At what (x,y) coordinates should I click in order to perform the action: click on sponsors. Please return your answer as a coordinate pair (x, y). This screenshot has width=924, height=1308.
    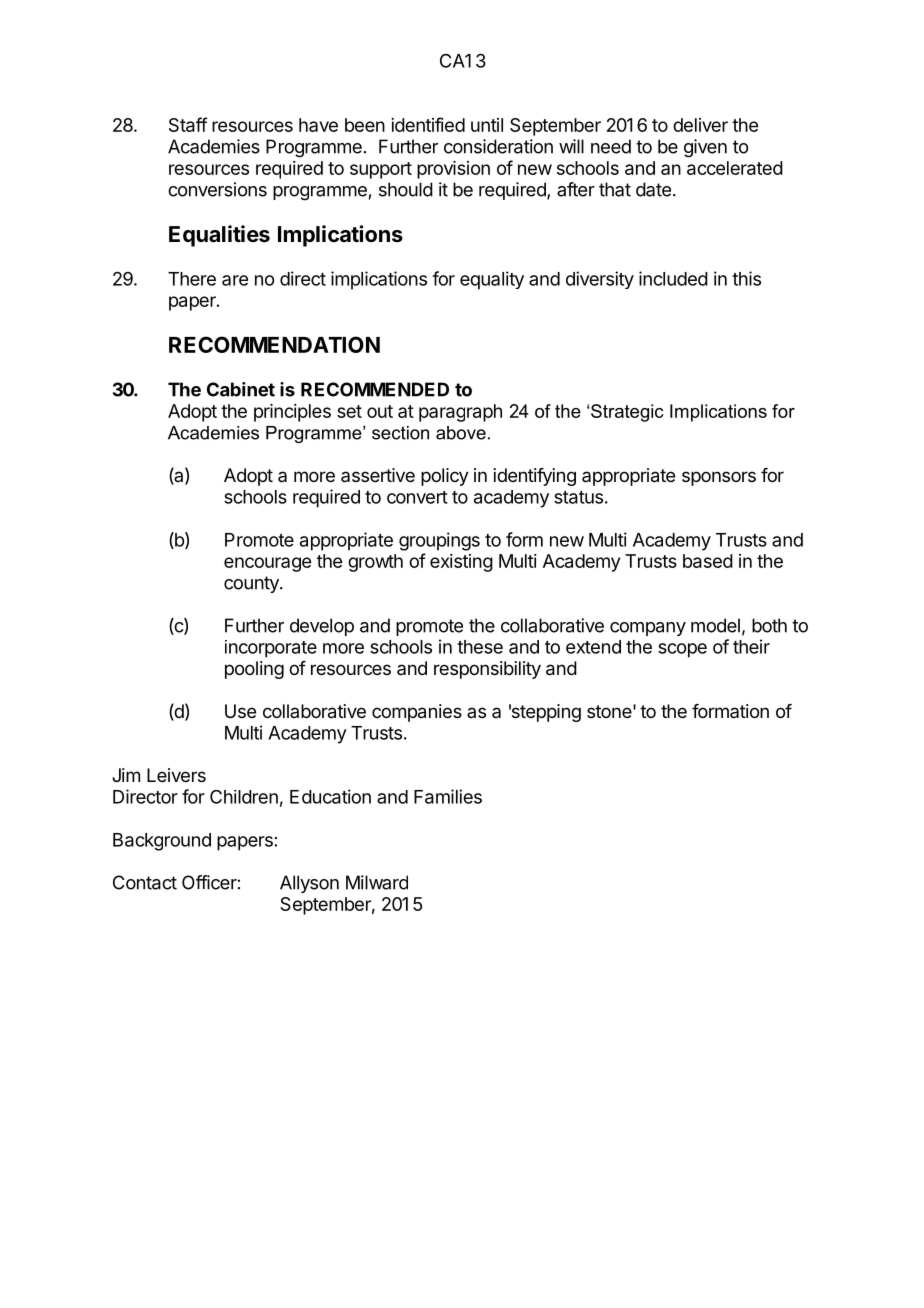
    Looking at the image, I should click on (719, 478).
